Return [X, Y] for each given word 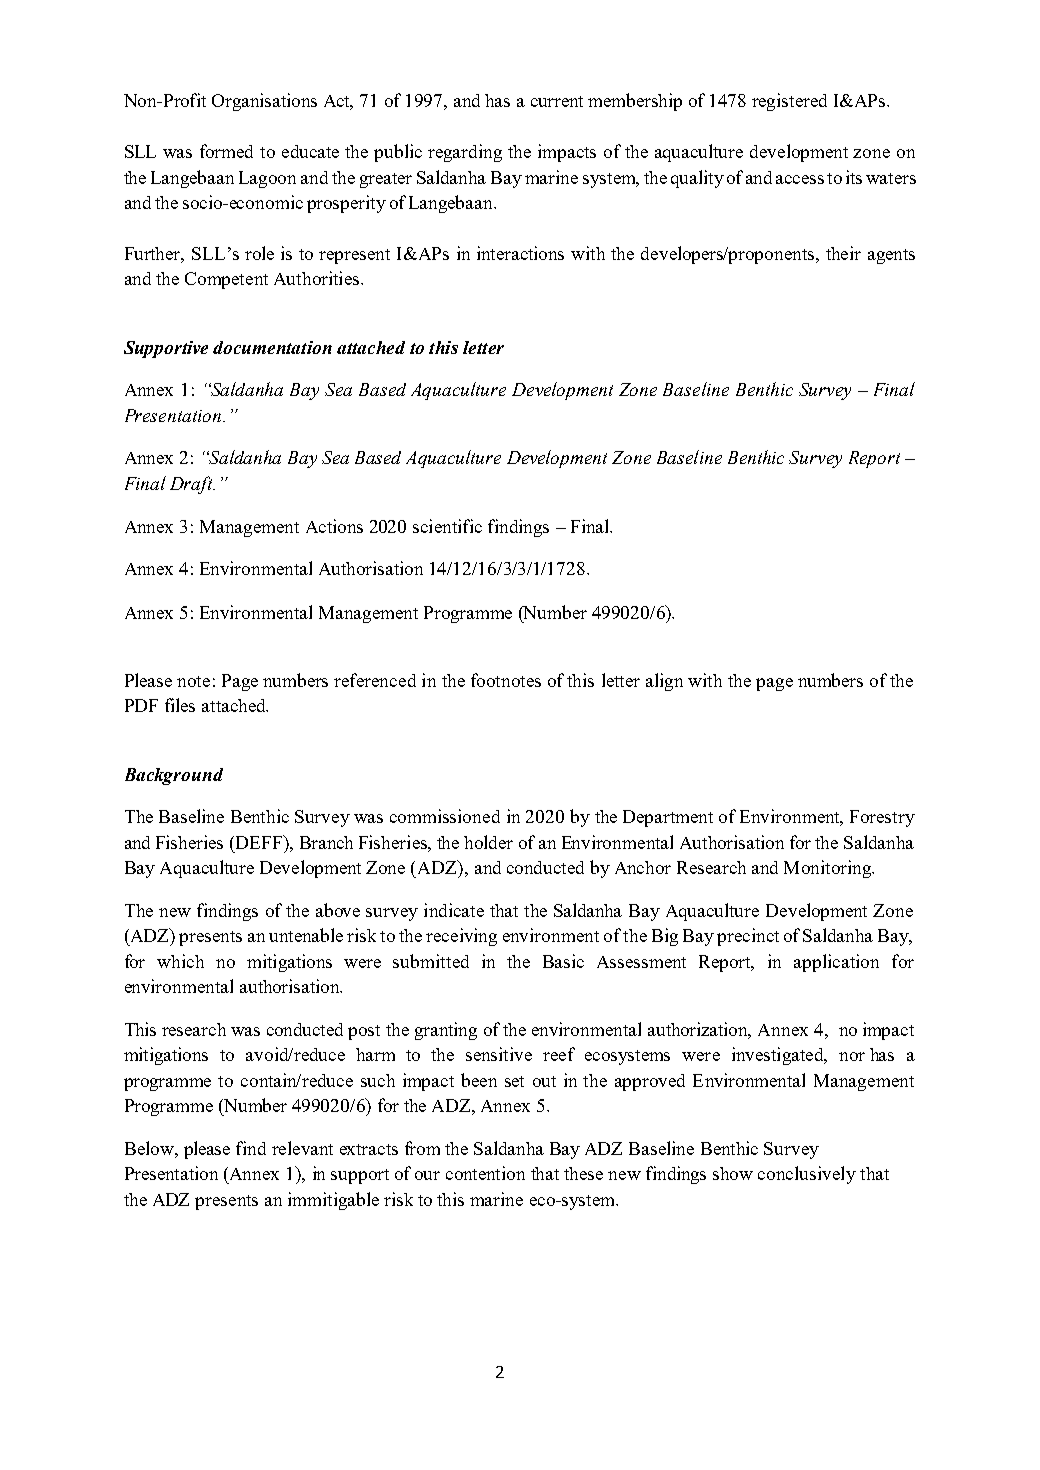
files [180, 705]
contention [485, 1173]
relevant [302, 1148]
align [664, 682]
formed [226, 151]
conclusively [807, 1175]
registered [789, 102]
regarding [465, 153]
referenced [375, 680]
